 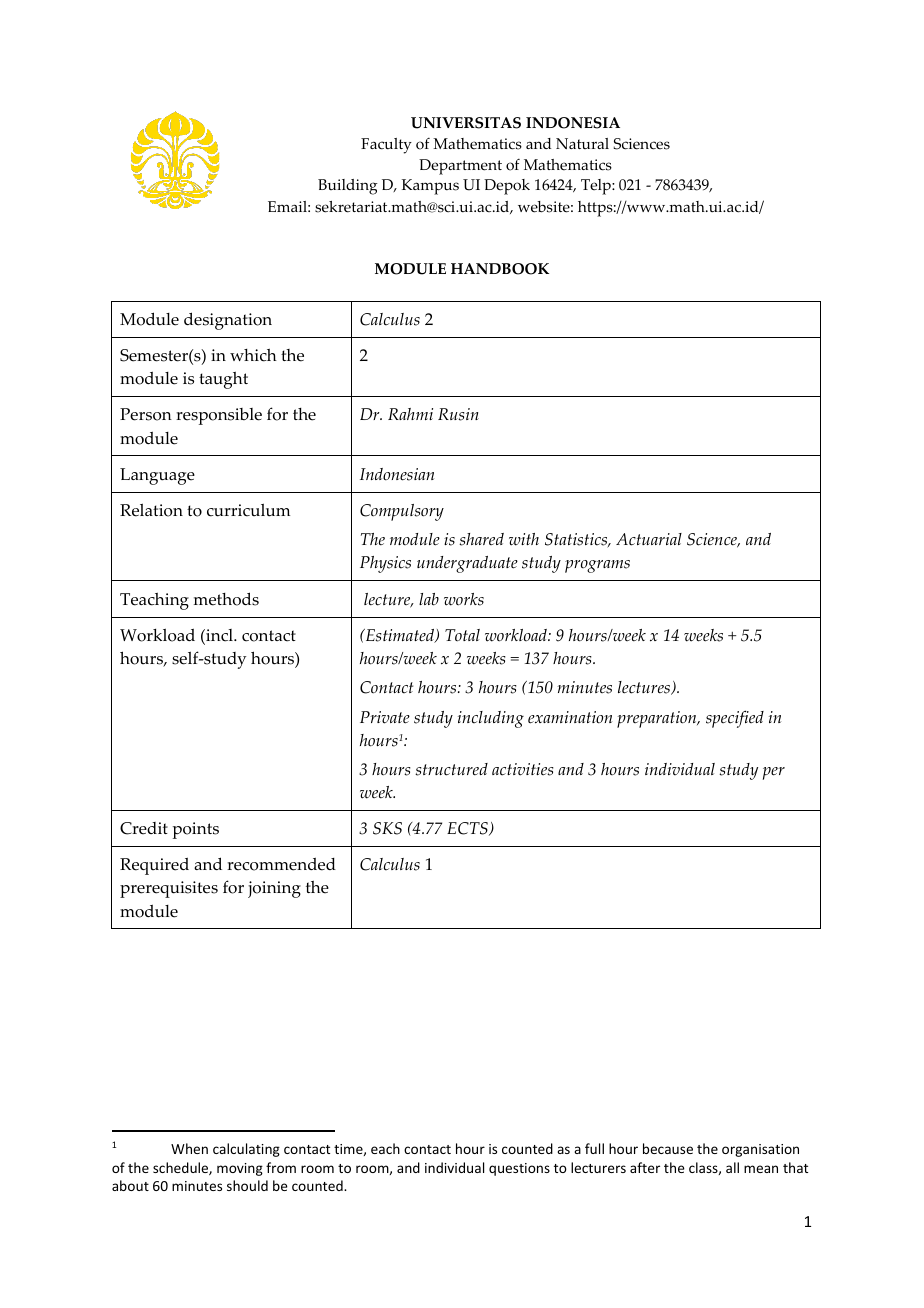 I want to click on Total, so click(x=462, y=635).
